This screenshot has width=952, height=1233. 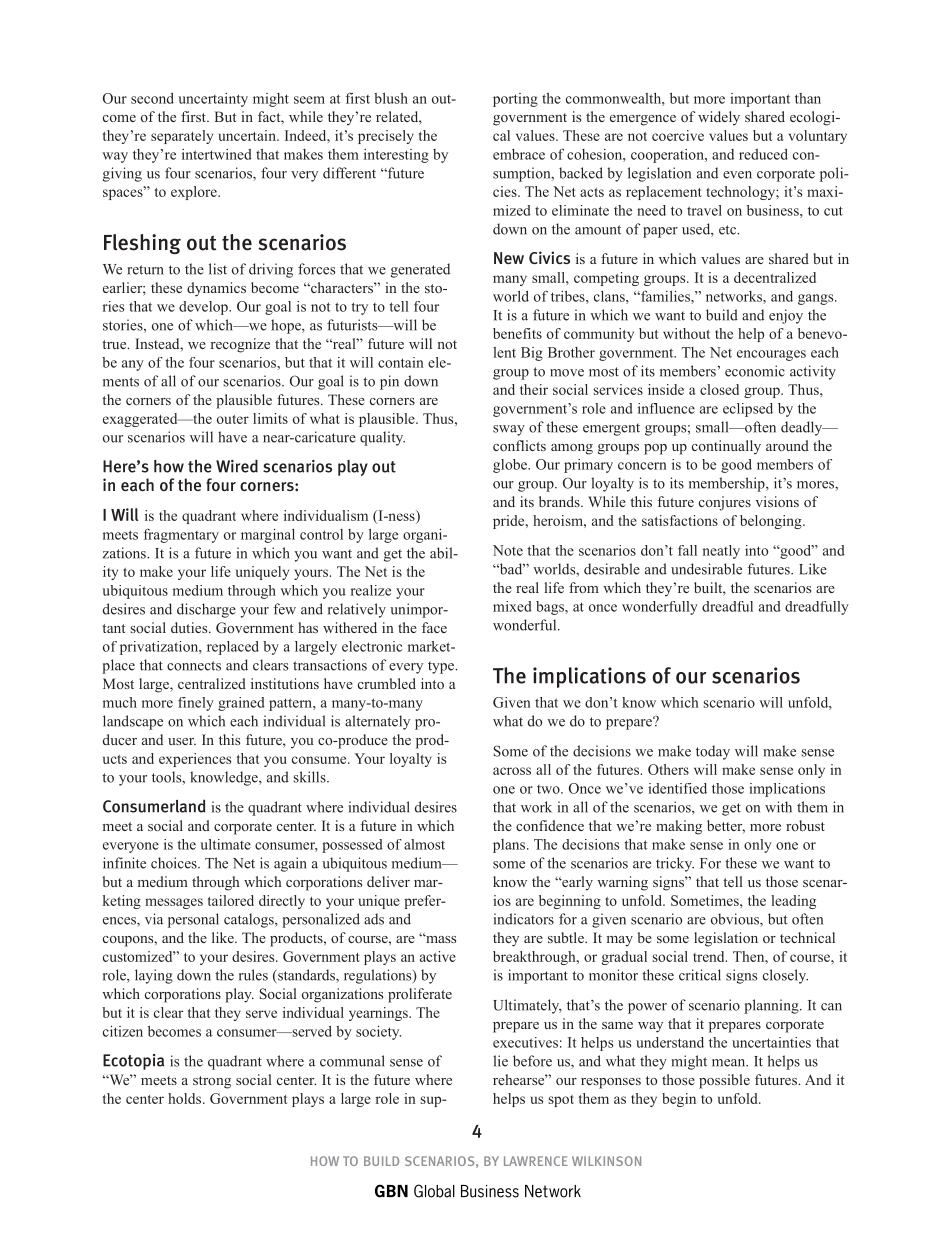 I want to click on holds, so click(x=186, y=1098).
